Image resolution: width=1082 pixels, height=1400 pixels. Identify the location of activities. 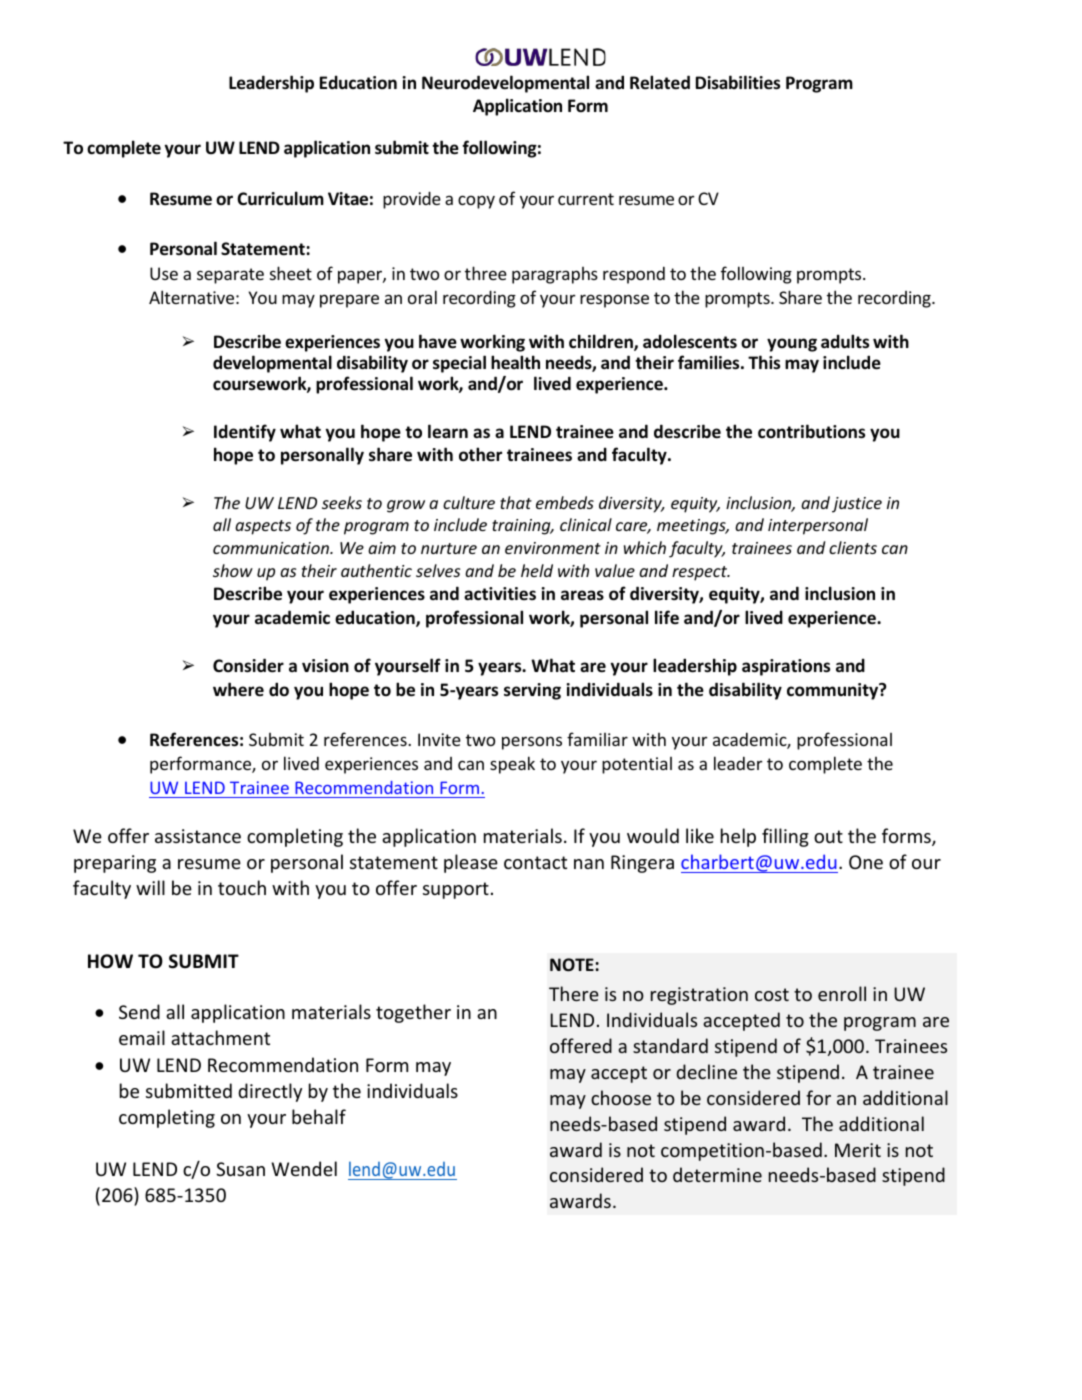
(500, 594).
